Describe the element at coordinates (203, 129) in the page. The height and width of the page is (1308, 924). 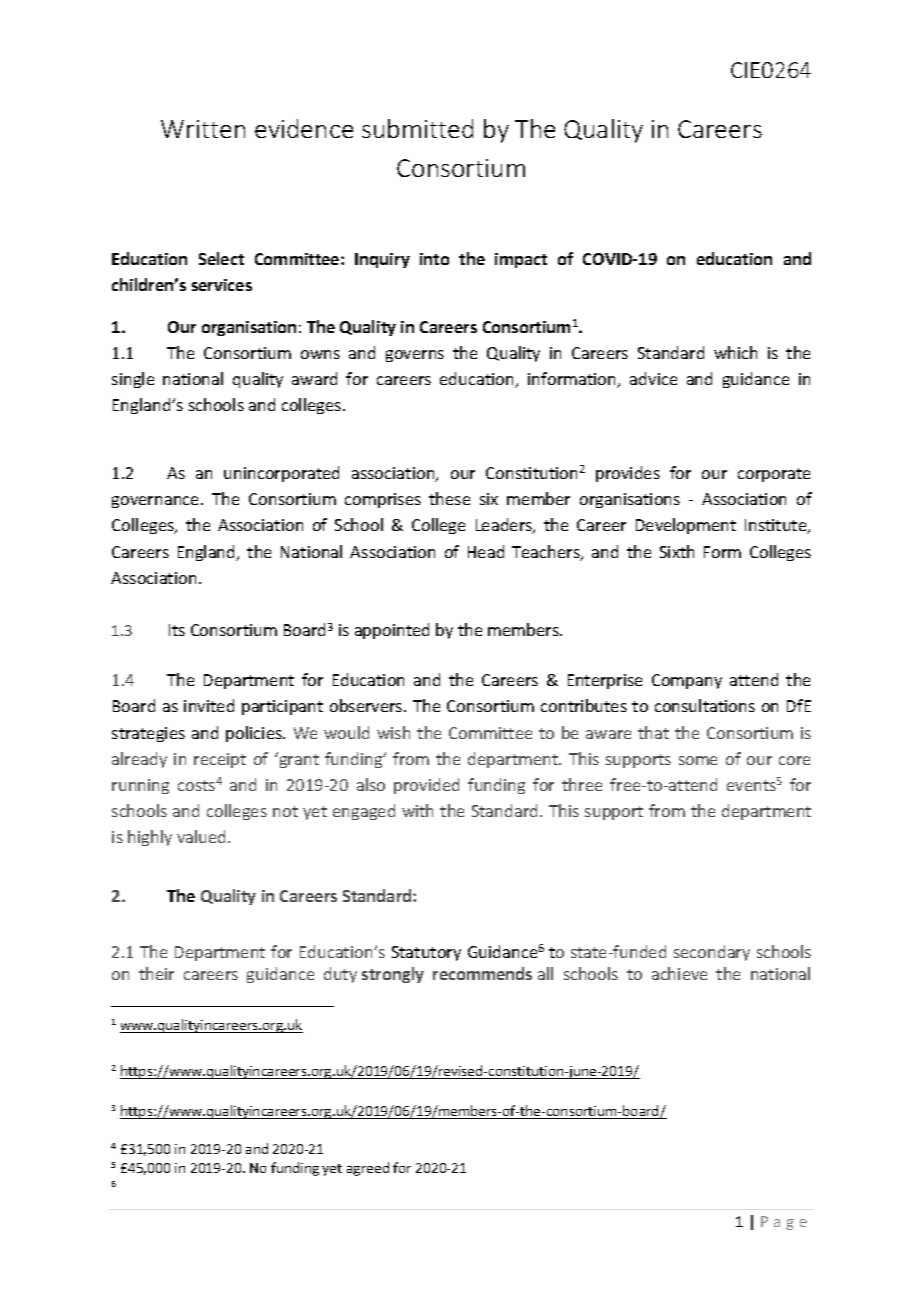
I see `Written` at that location.
